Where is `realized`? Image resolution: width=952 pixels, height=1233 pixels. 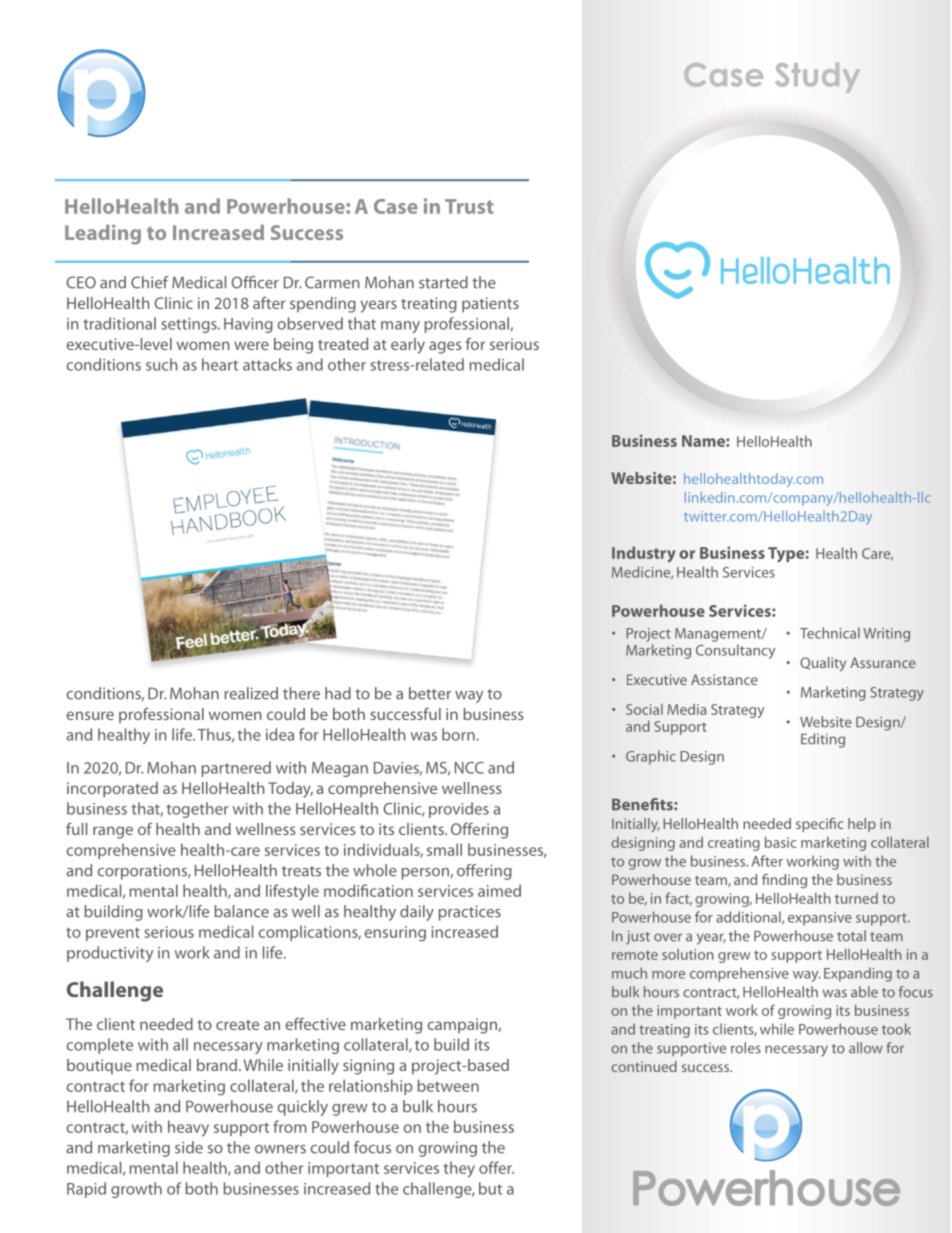 realized is located at coordinates (251, 693).
